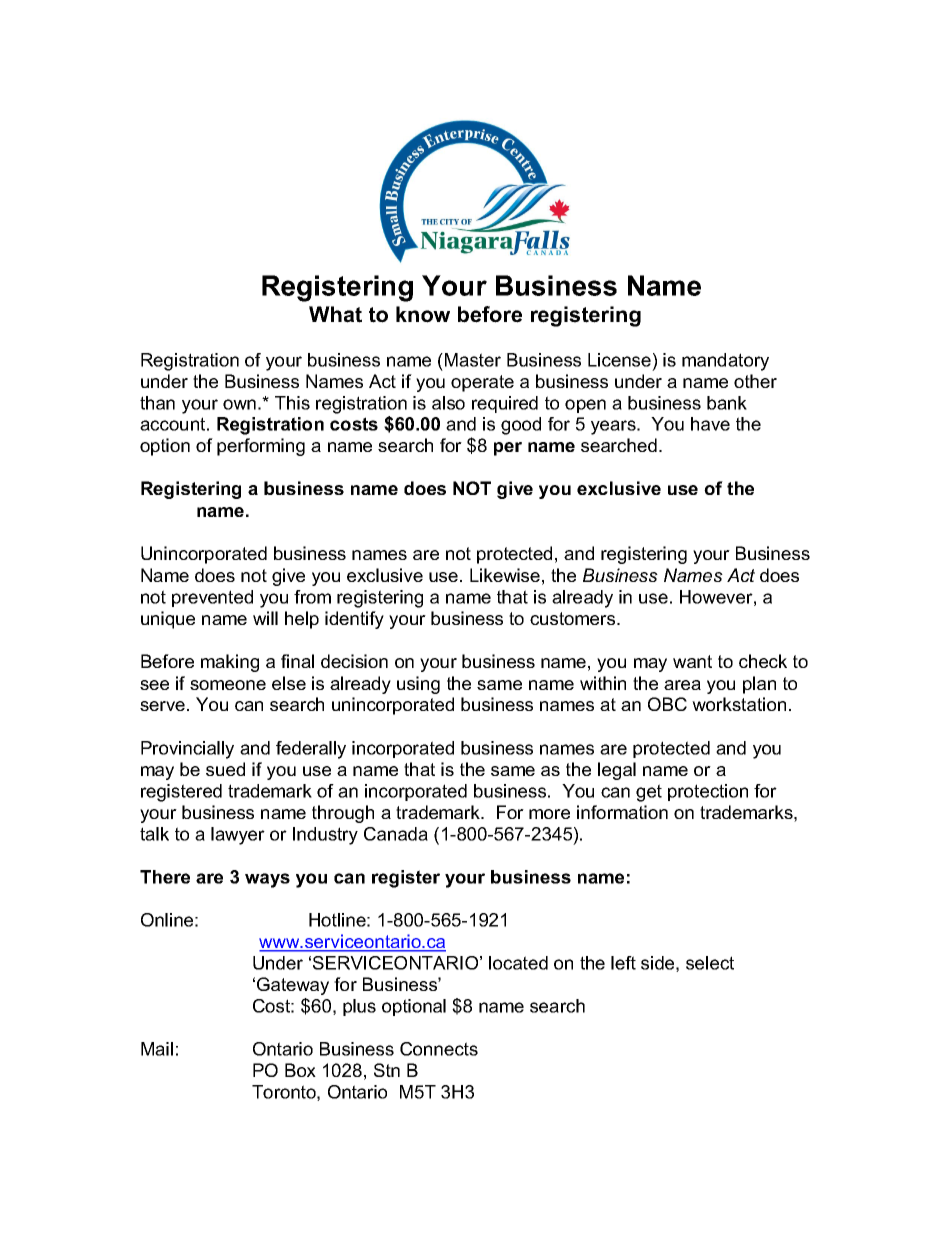  Describe the element at coordinates (418, 685) in the image. I see `using` at that location.
